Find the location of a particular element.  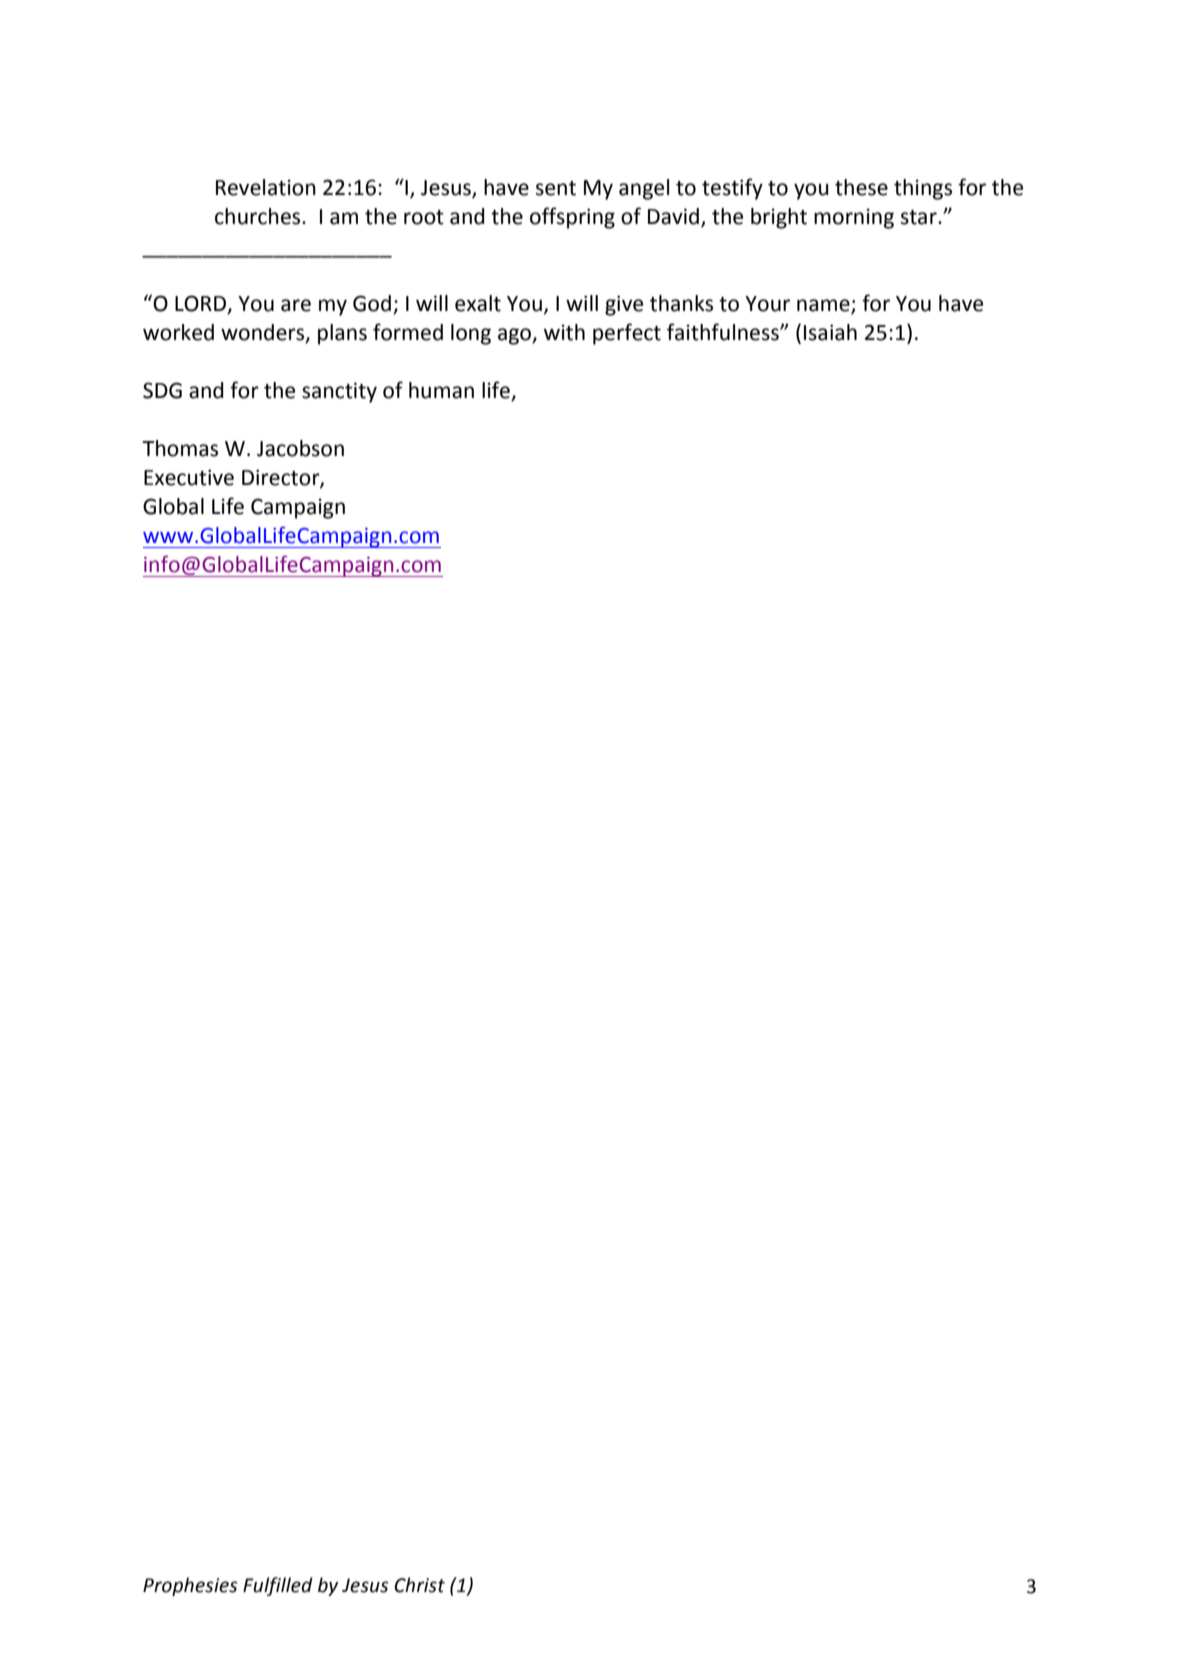

offspring is located at coordinates (572, 218).
